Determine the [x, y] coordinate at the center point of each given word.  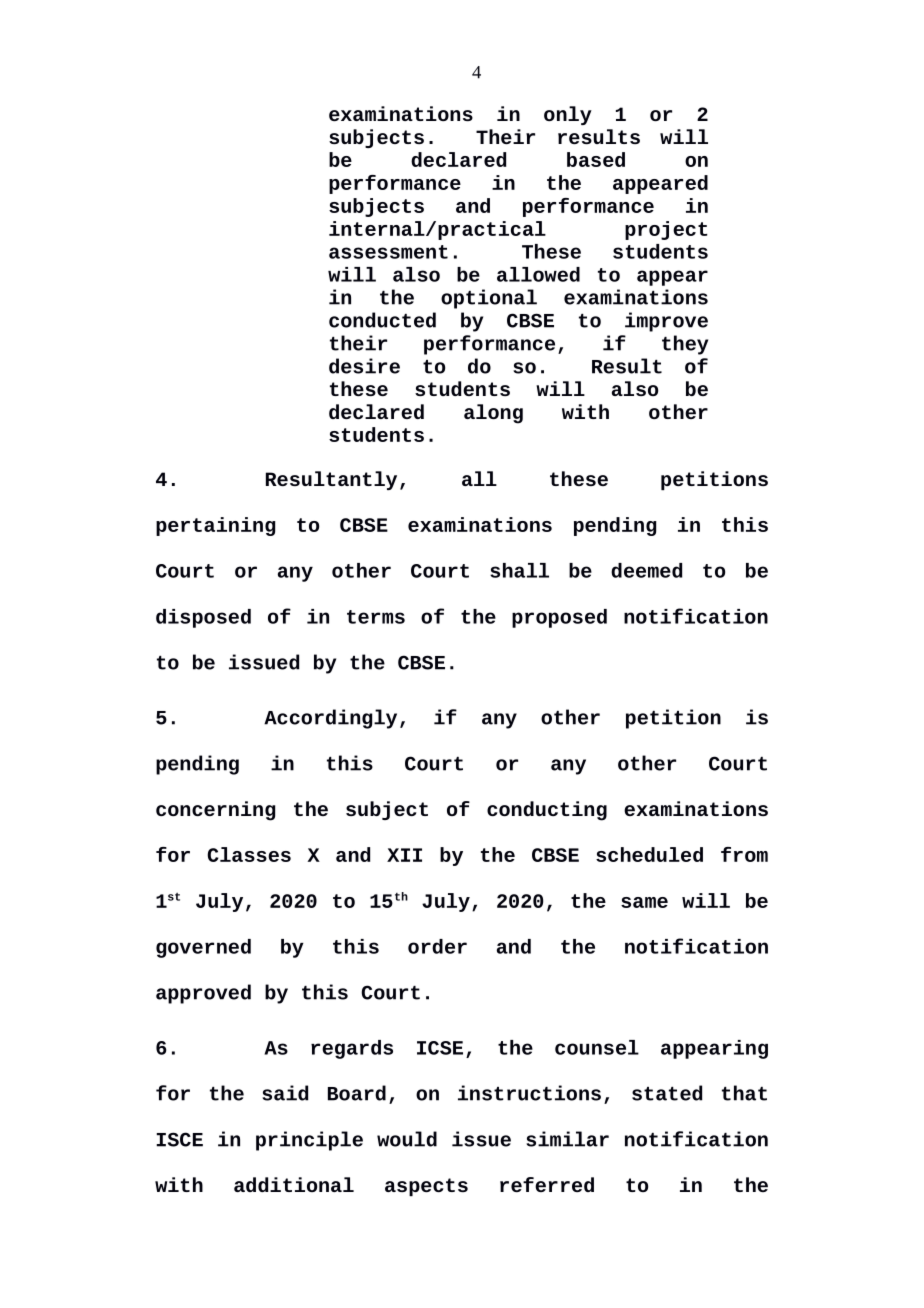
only [568, 115]
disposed [203, 618]
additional [294, 1184]
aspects [426, 1187]
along [493, 414]
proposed [559, 618]
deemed [646, 570]
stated [667, 1093]
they [685, 345]
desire [364, 366]
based [596, 159]
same [644, 902]
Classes [249, 854]
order [437, 946]
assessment [388, 252]
